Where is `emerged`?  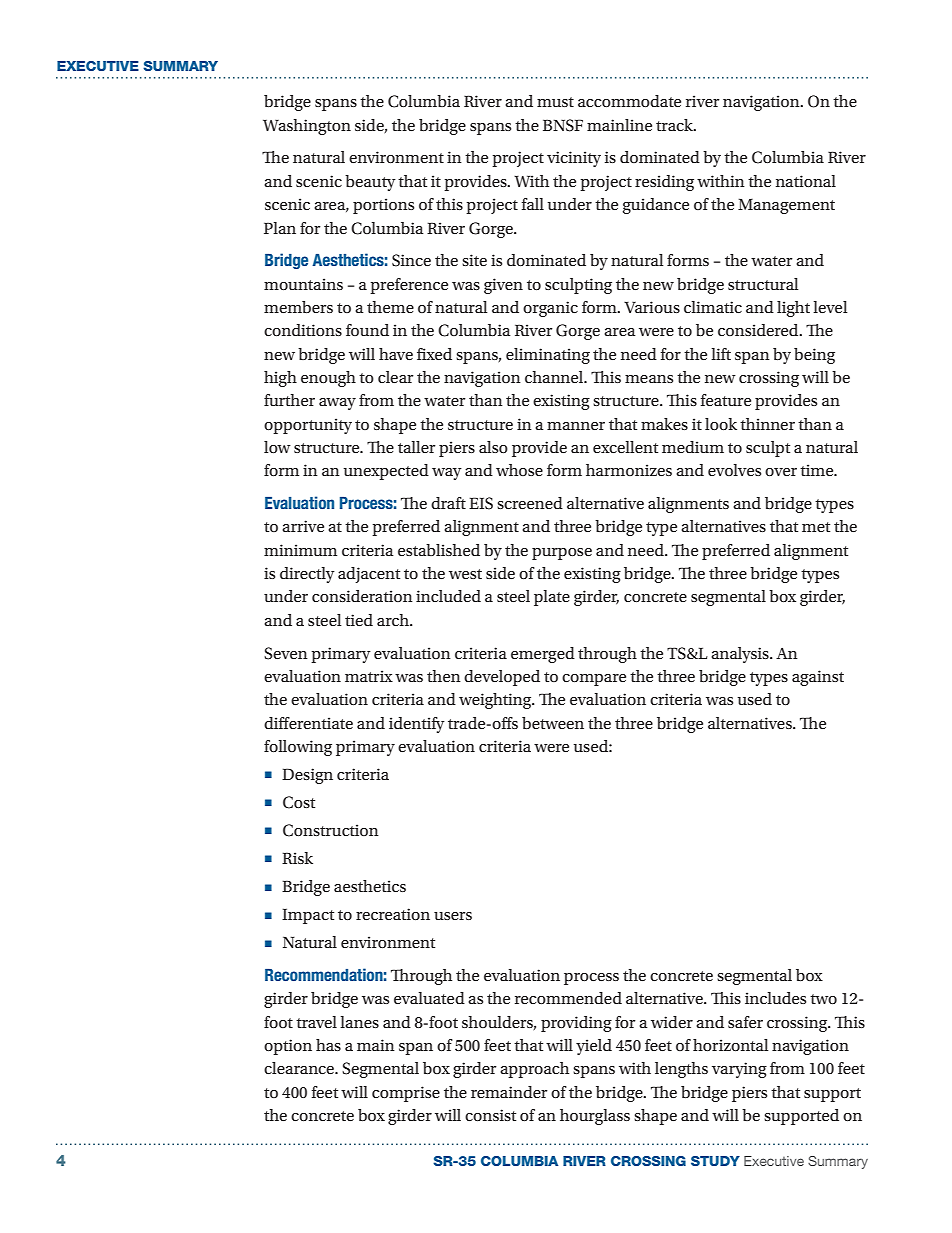 emerged is located at coordinates (543, 655).
